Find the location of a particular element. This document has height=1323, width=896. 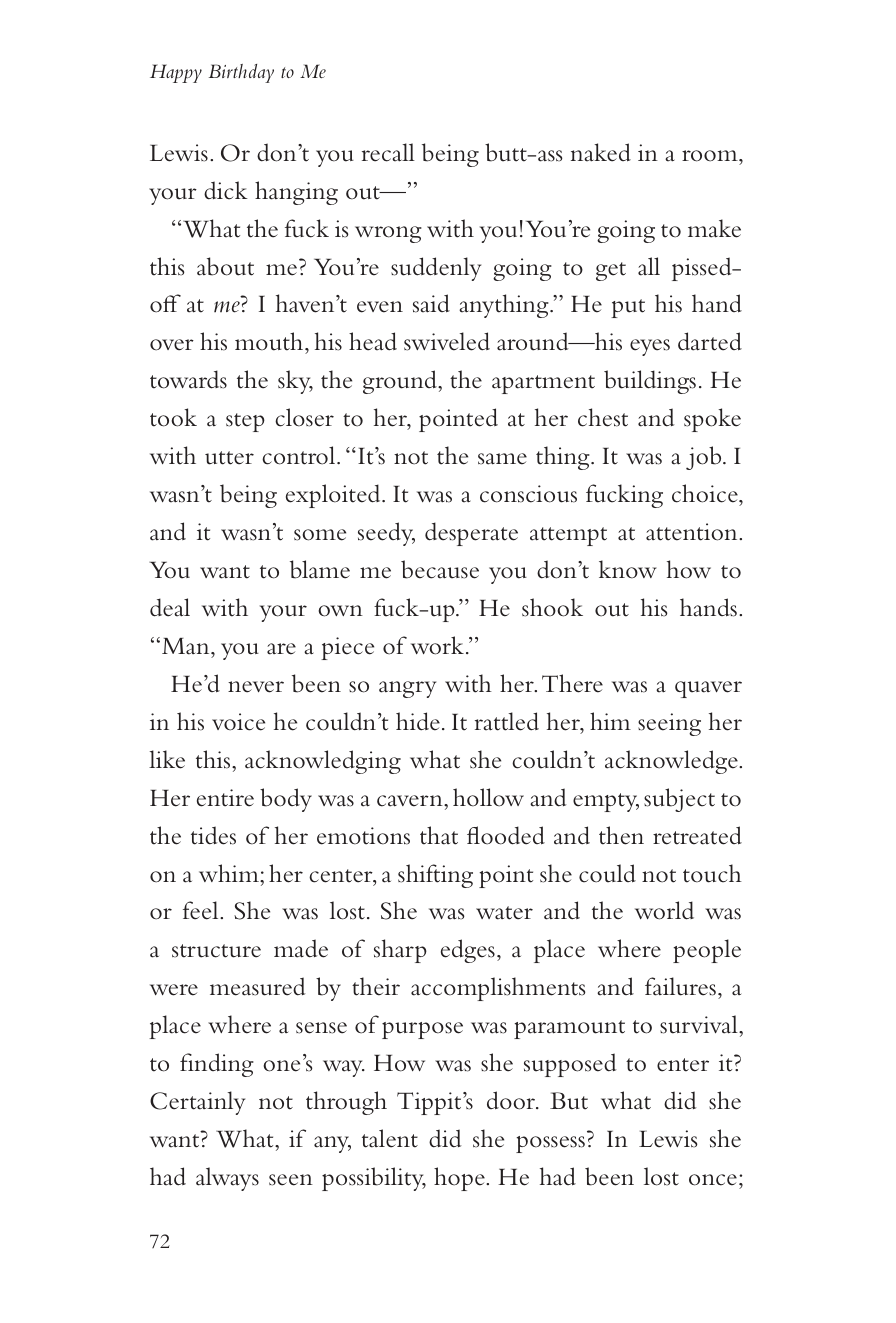

always is located at coordinates (227, 1179).
